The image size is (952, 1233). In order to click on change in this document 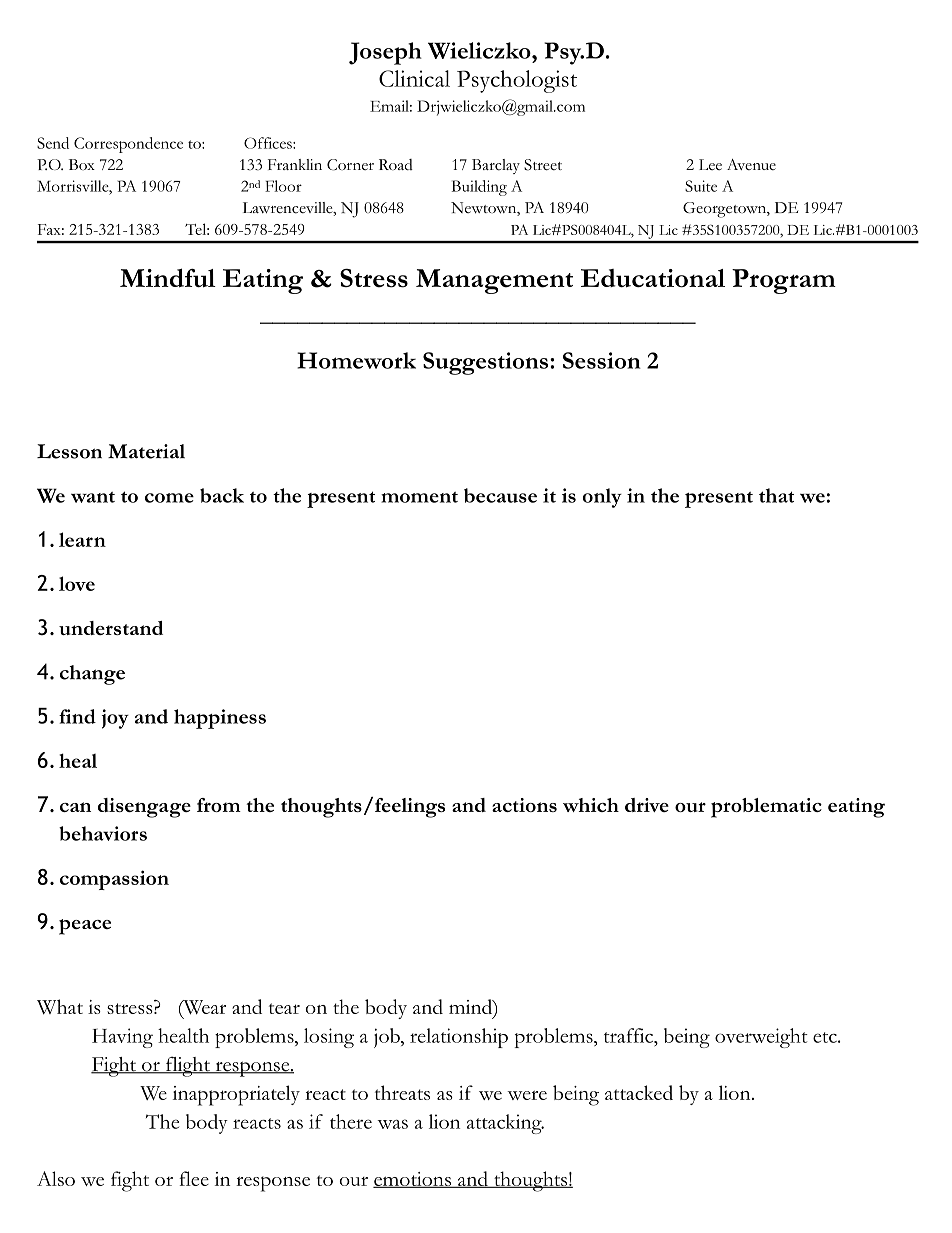, I will do `click(92, 675)`.
